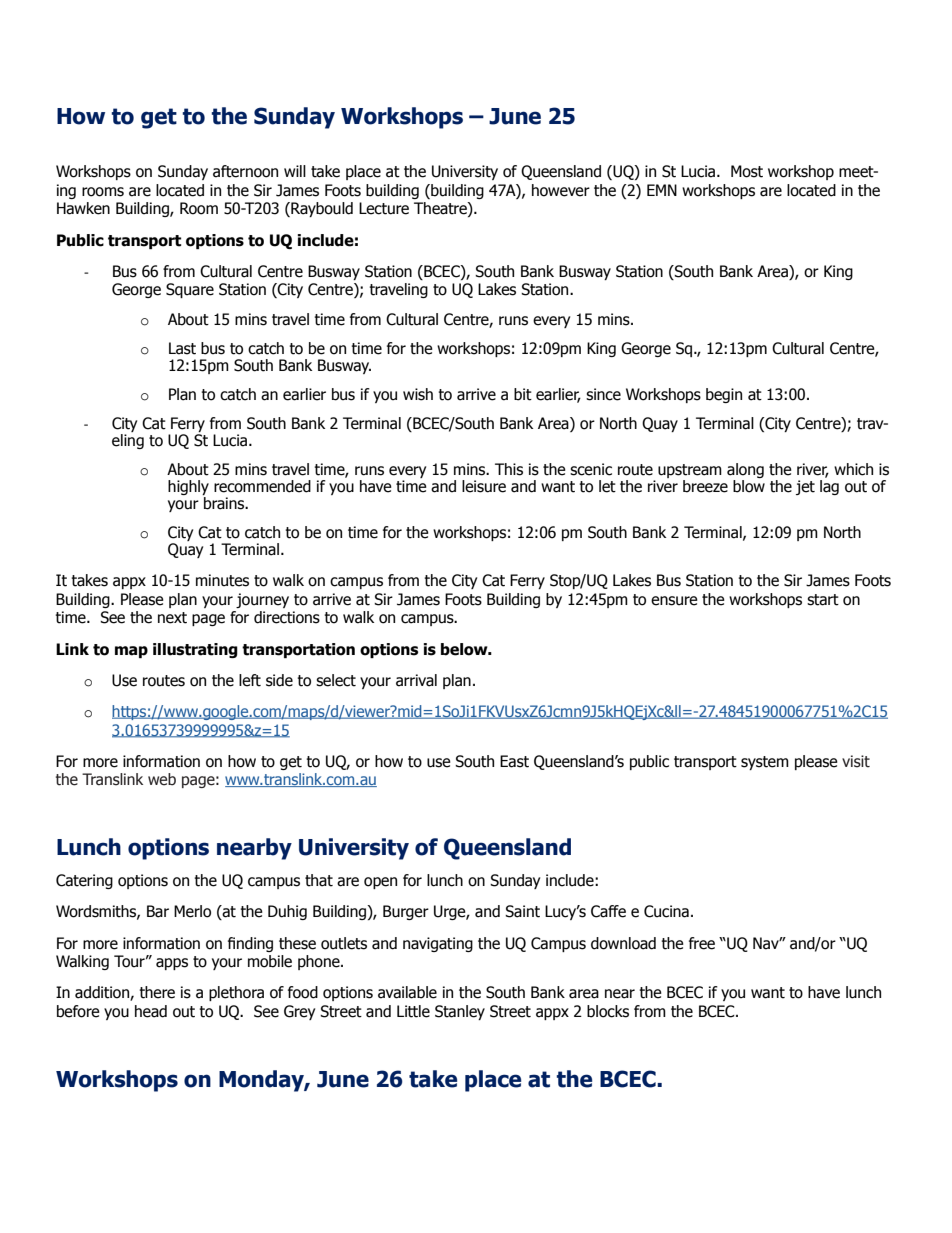 Image resolution: width=952 pixels, height=1233 pixels. Describe the element at coordinates (416, 680) in the screenshot. I see `arrival` at that location.
